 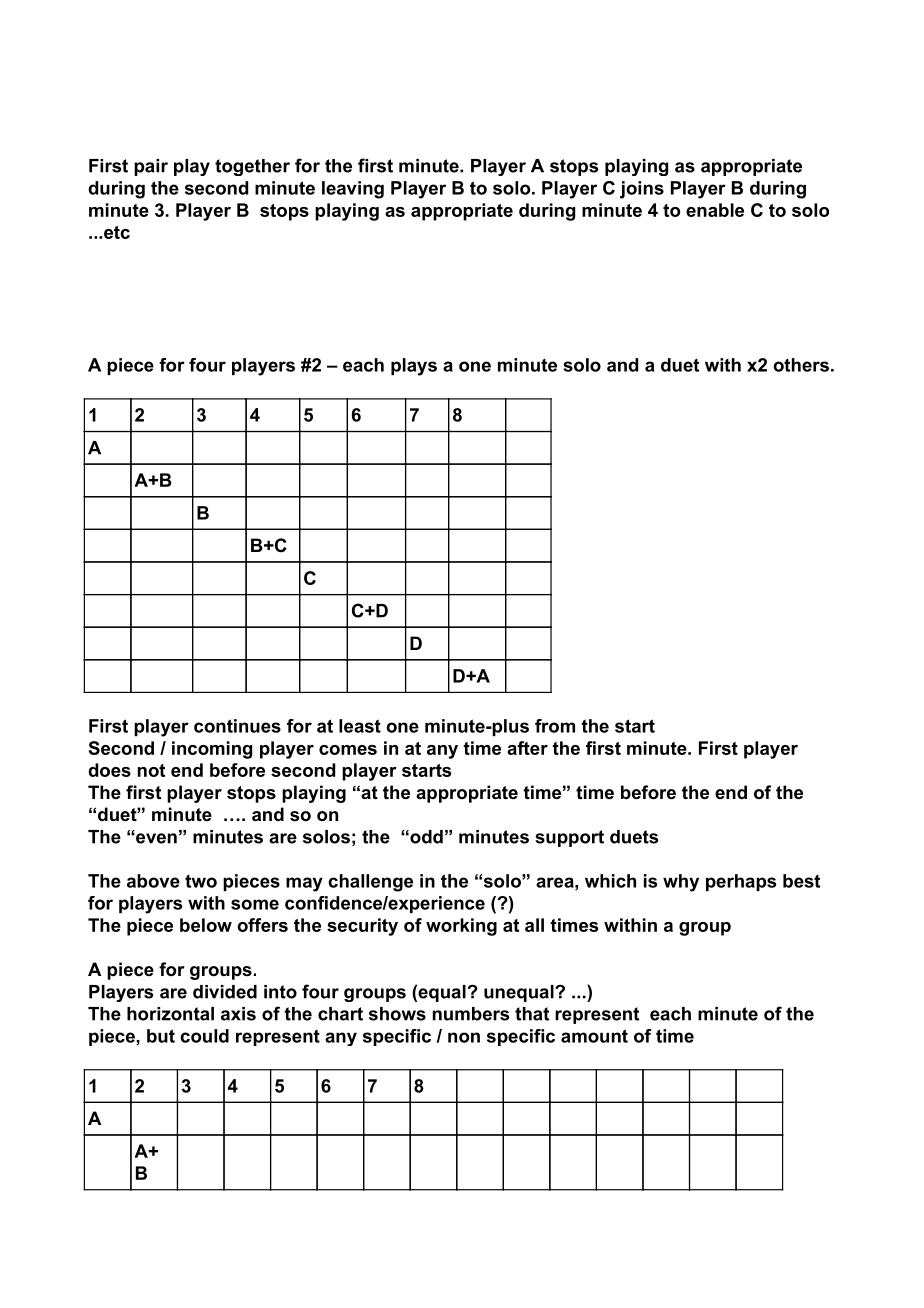 What do you see at coordinates (555, 726) in the screenshot?
I see `from` at bounding box center [555, 726].
